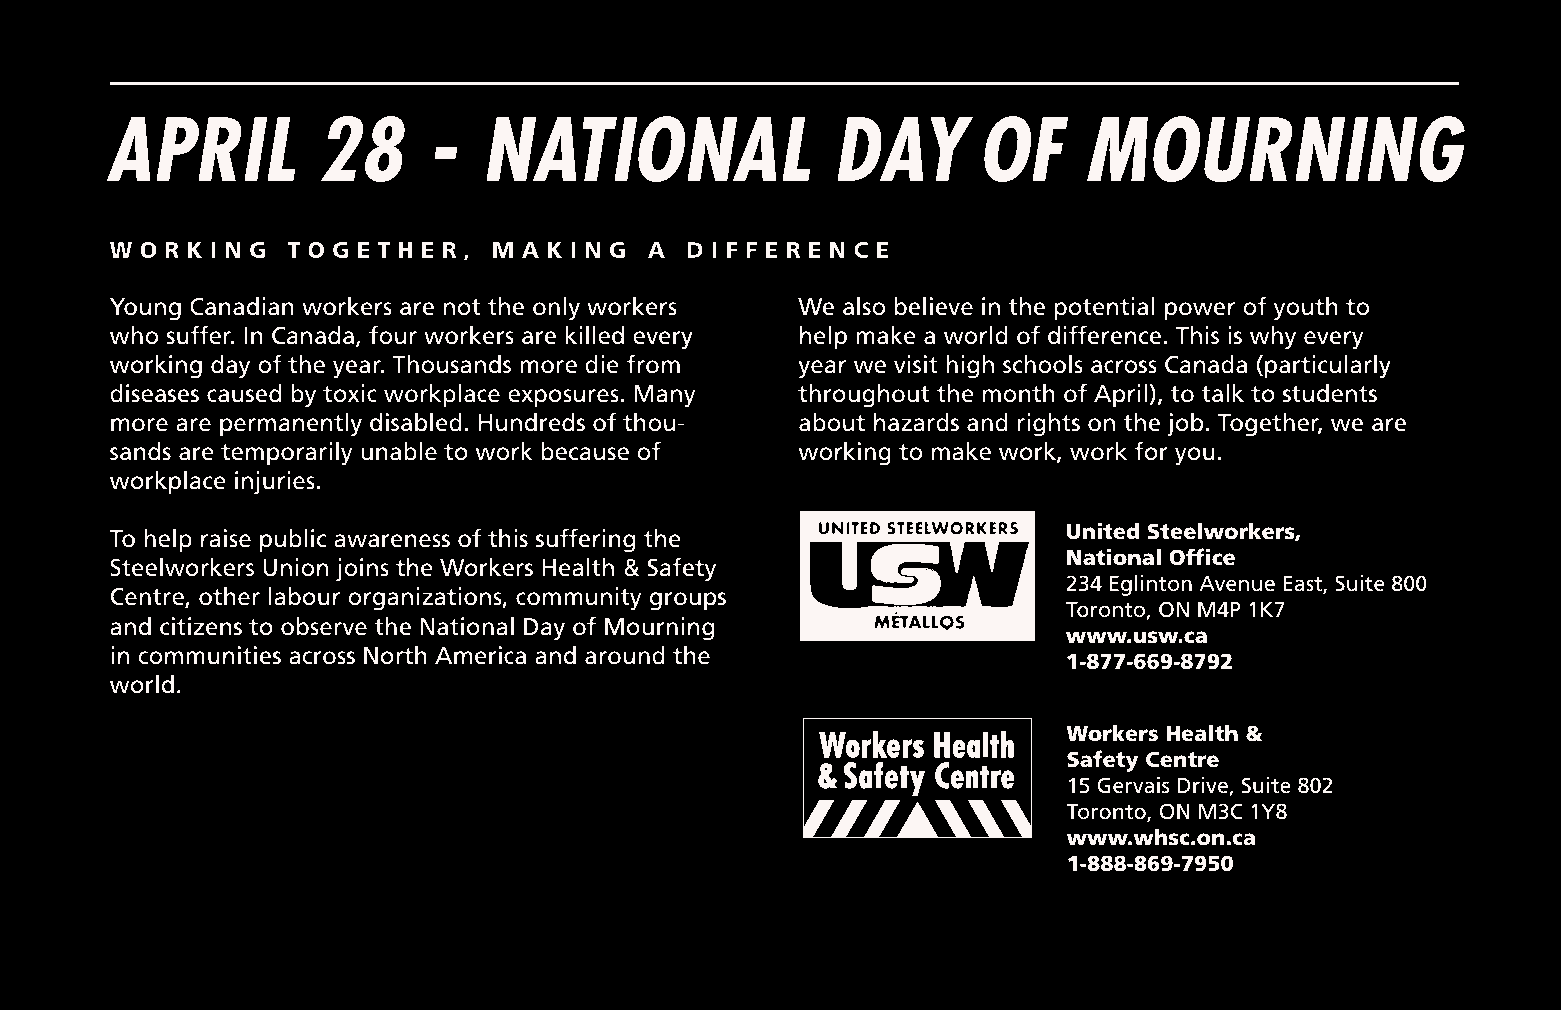 The width and height of the screenshot is (1561, 1010). I want to click on labour, so click(304, 596).
